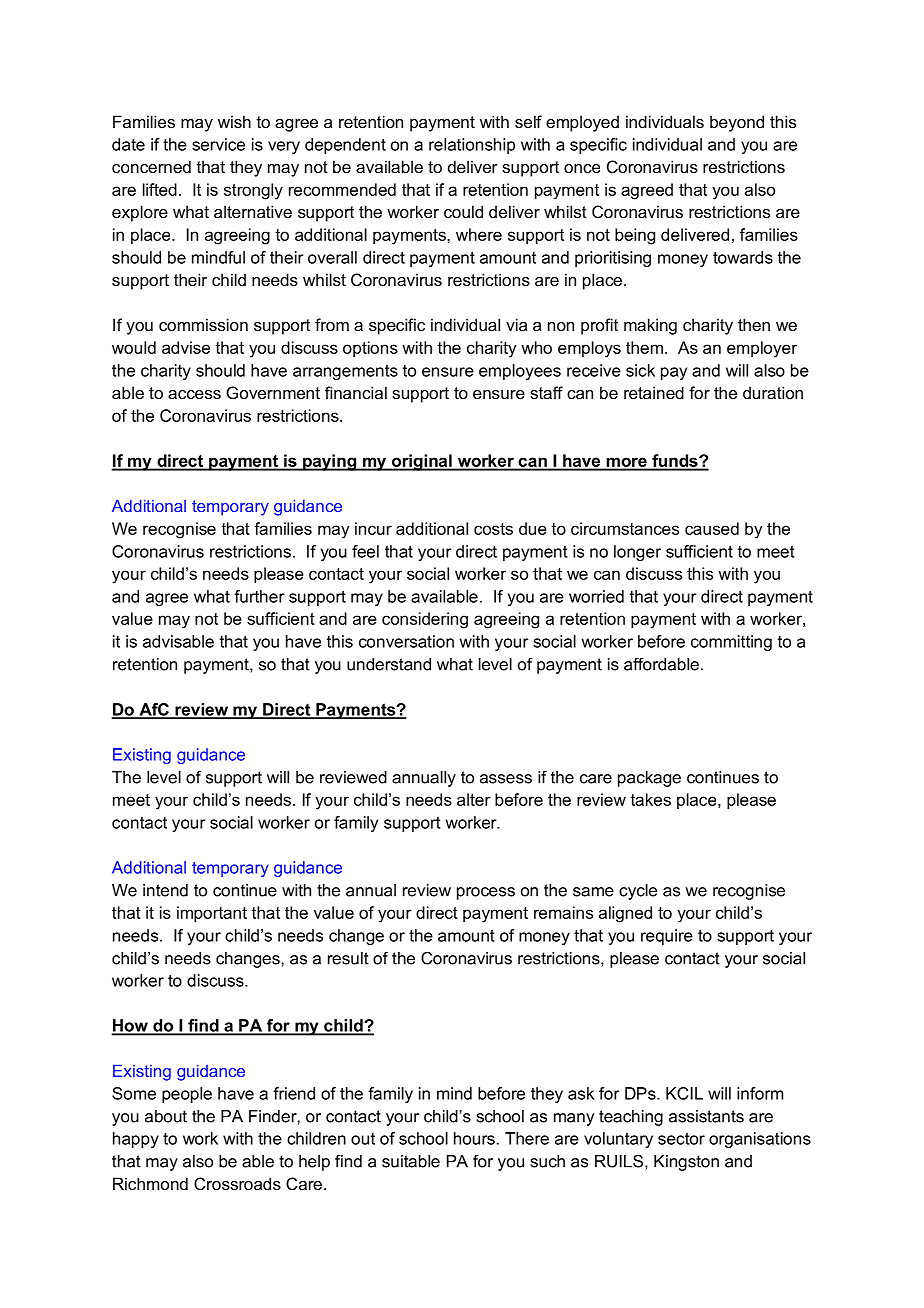 The height and width of the screenshot is (1308, 924). Describe the element at coordinates (259, 596) in the screenshot. I see `further` at that location.
